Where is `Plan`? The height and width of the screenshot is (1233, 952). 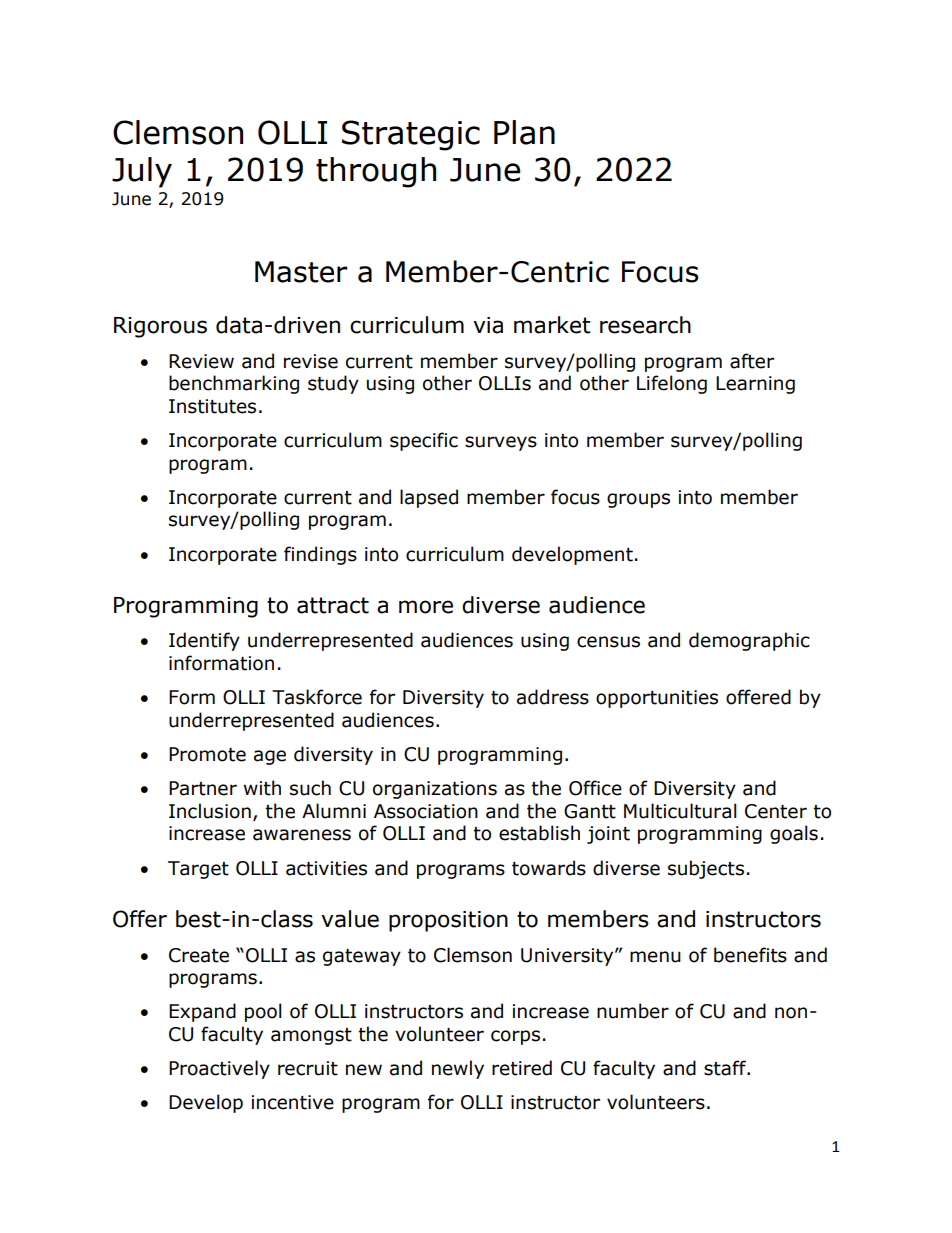 Plan is located at coordinates (524, 132).
